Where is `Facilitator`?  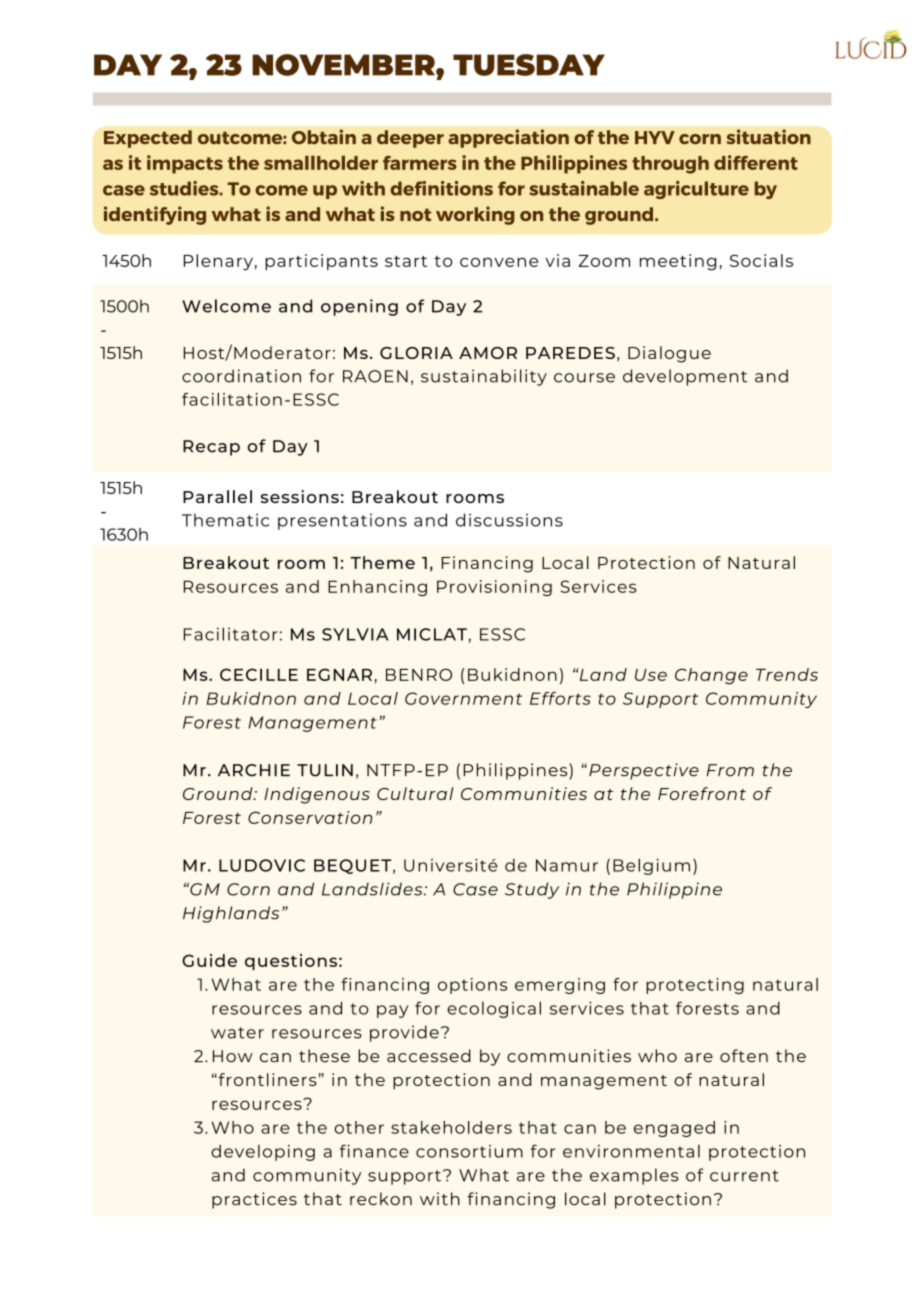 Facilitator is located at coordinates (231, 634).
